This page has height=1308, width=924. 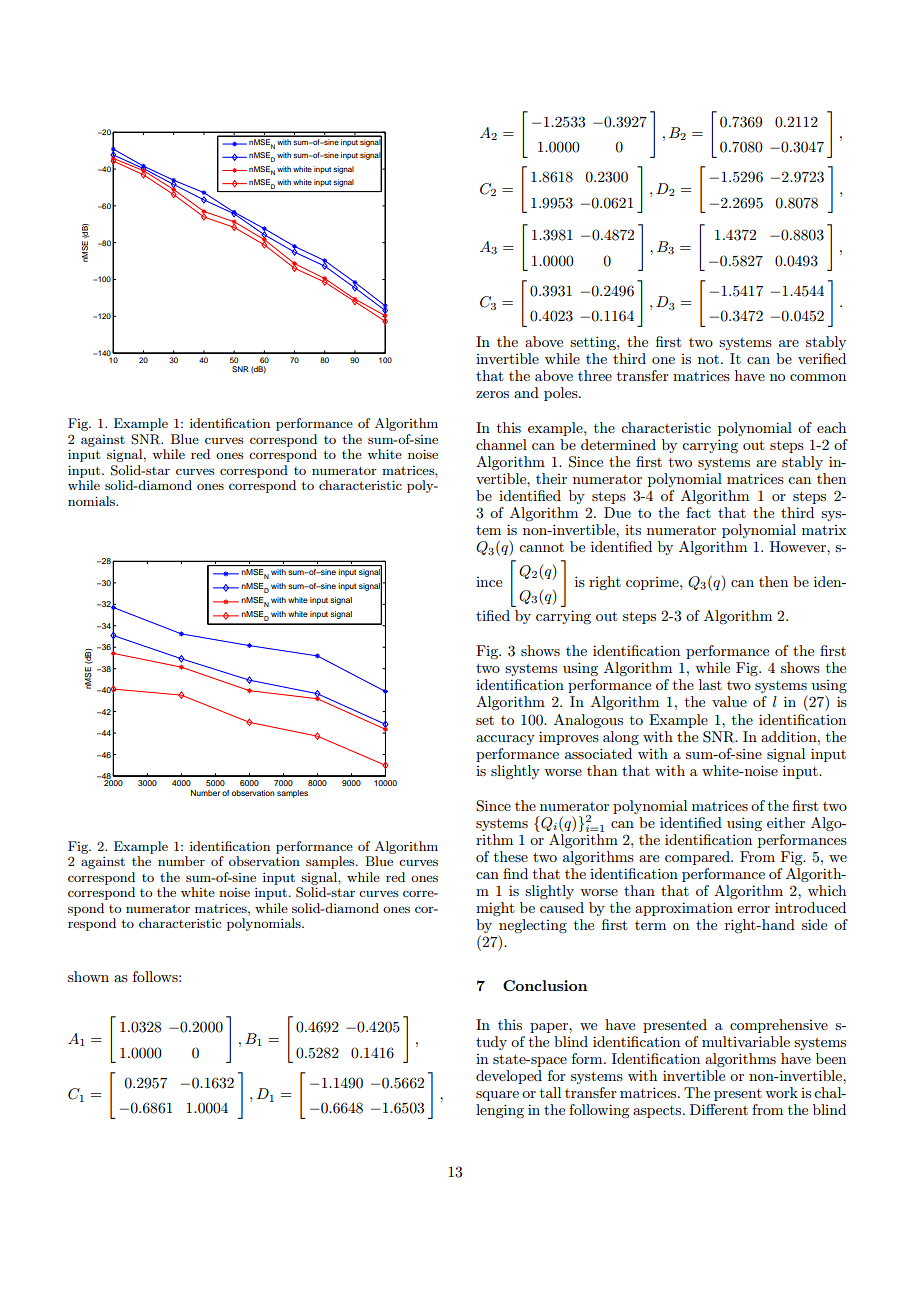 I want to click on last, so click(x=710, y=684).
